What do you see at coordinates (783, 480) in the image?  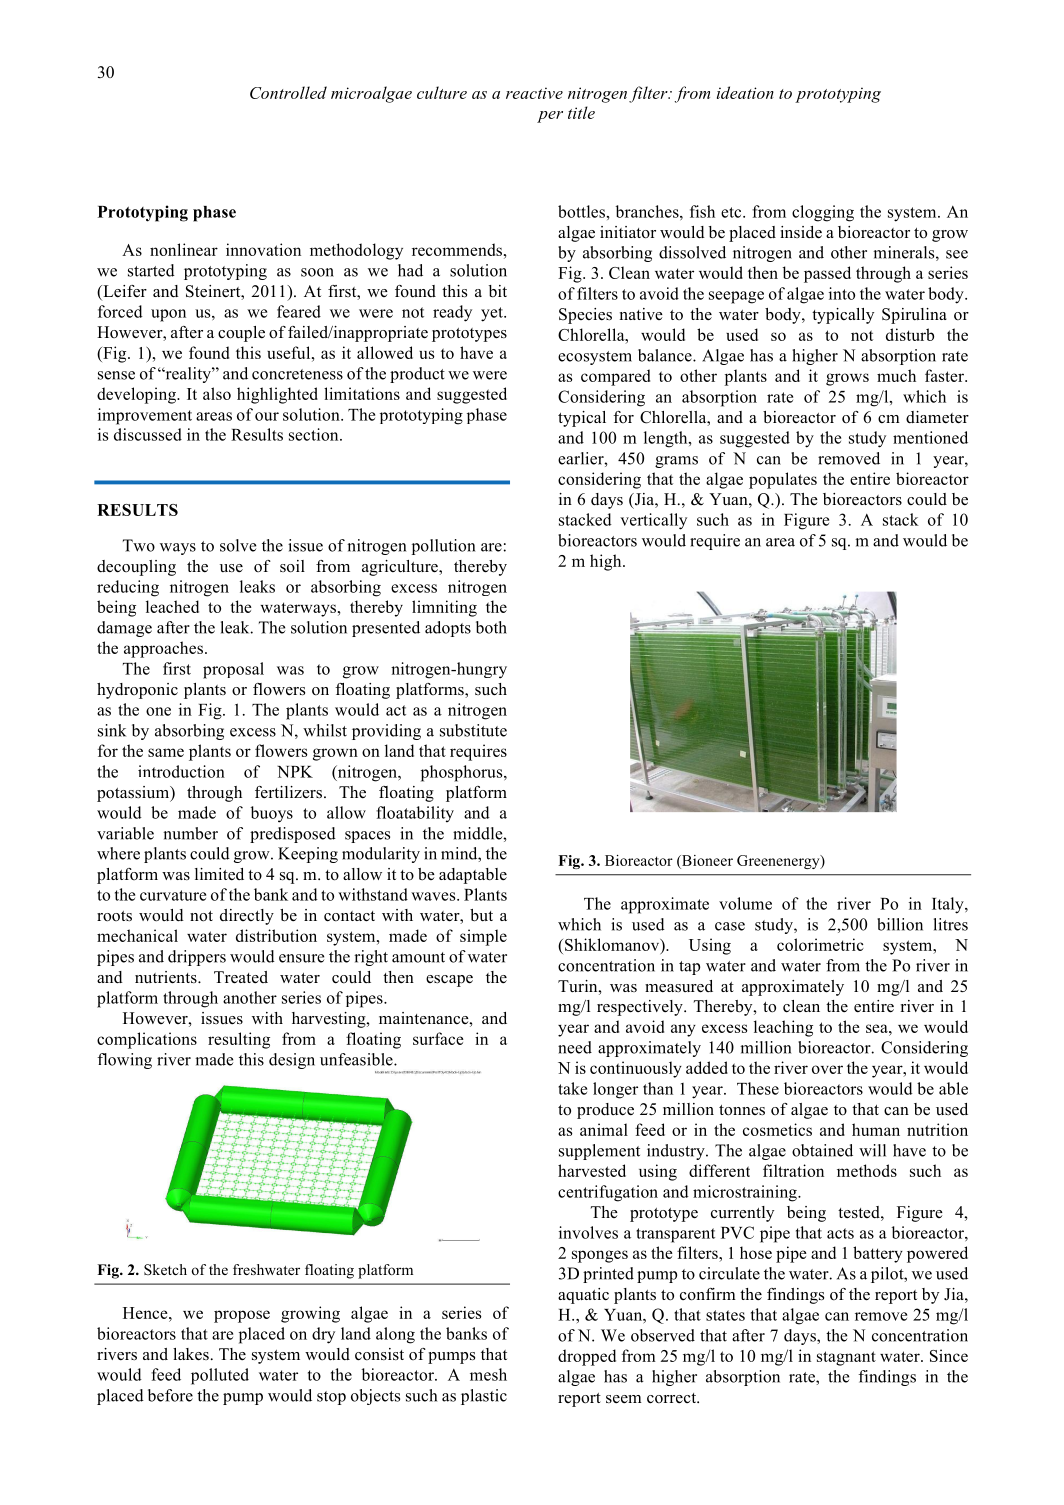 I see `populates` at bounding box center [783, 480].
